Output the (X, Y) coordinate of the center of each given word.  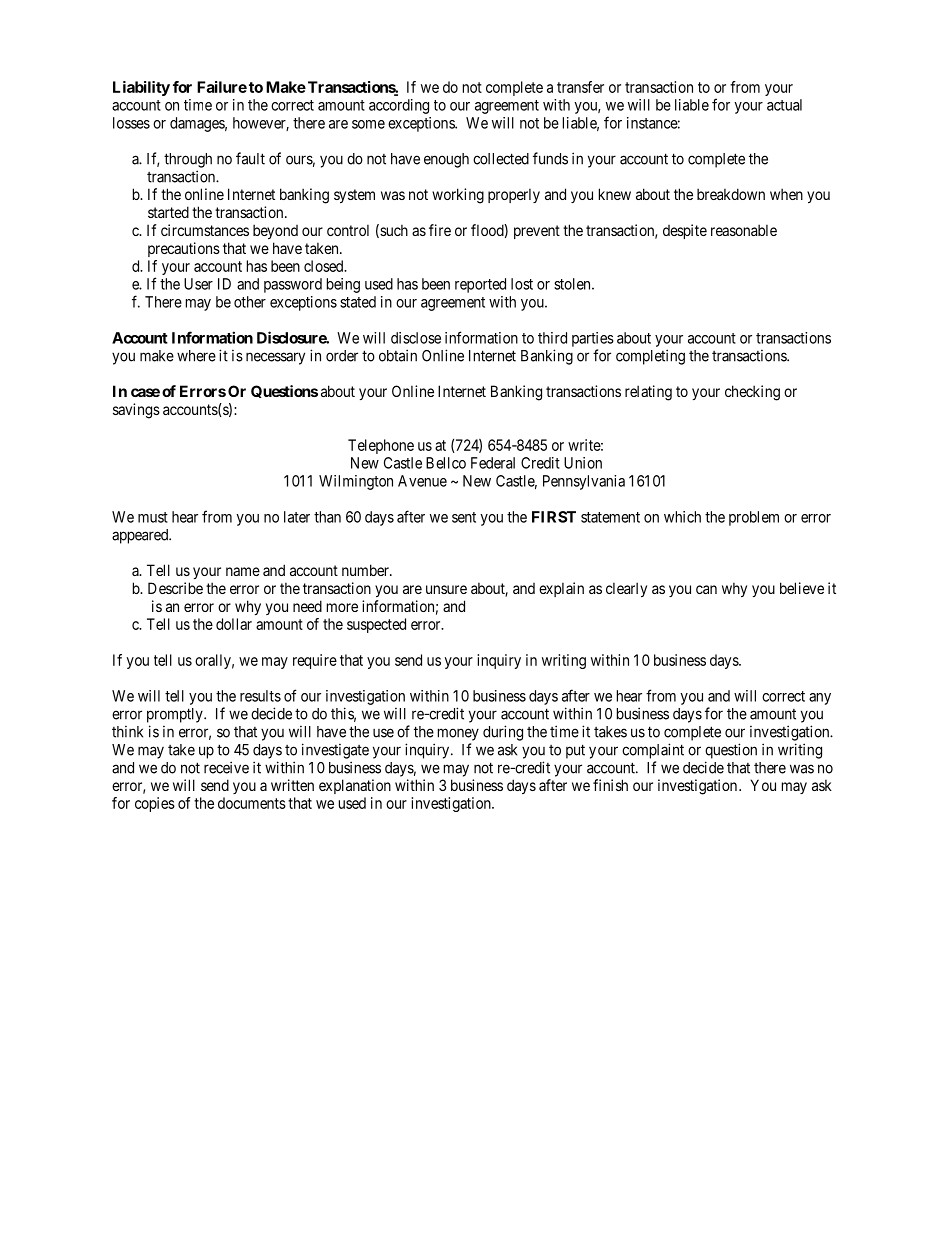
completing (650, 357)
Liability (141, 88)
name (243, 571)
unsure (446, 589)
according (399, 106)
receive (226, 767)
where (196, 356)
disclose (416, 338)
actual (784, 105)
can (706, 589)
